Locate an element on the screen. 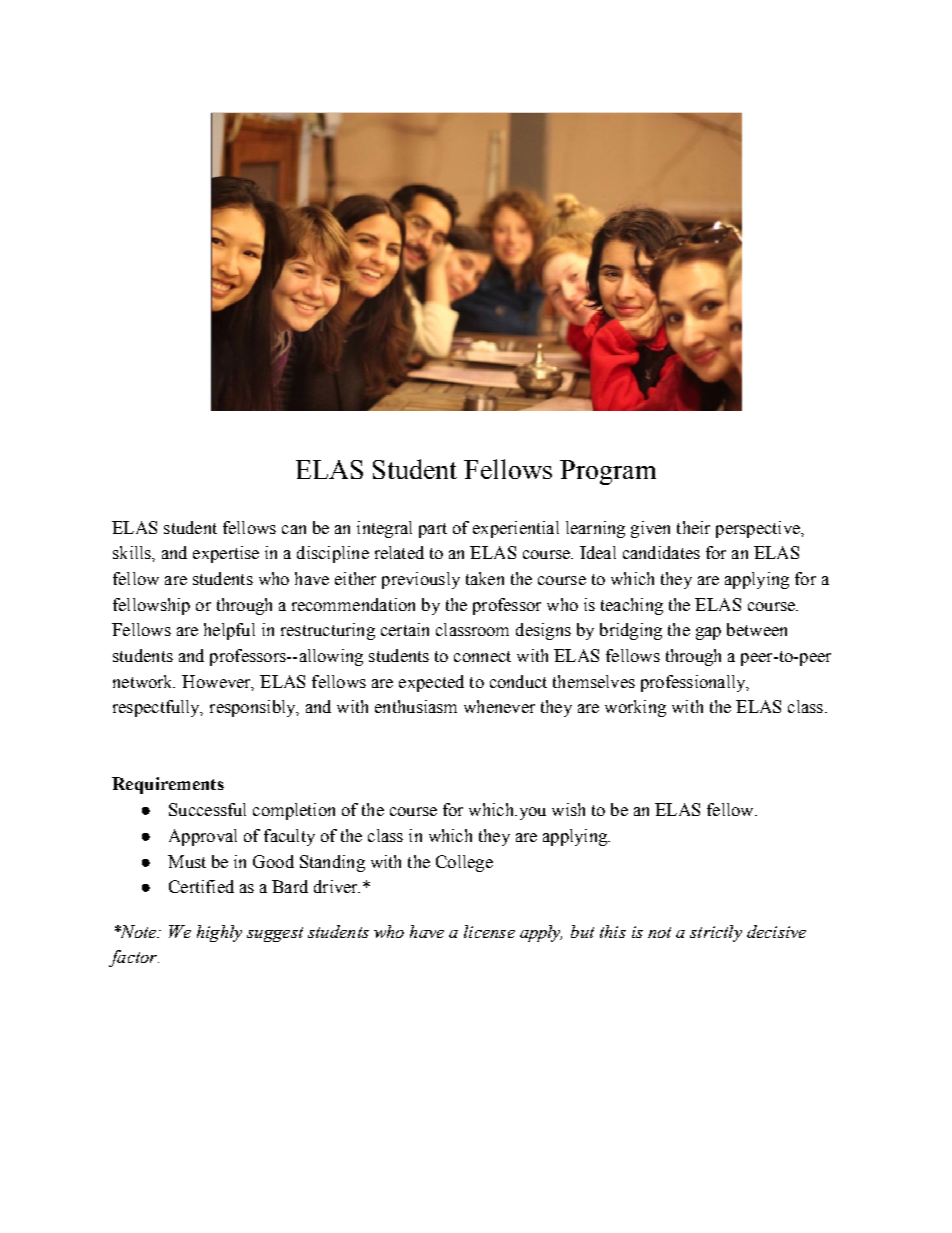 This screenshot has height=1233, width=952. enthusiasm is located at coordinates (416, 706).
